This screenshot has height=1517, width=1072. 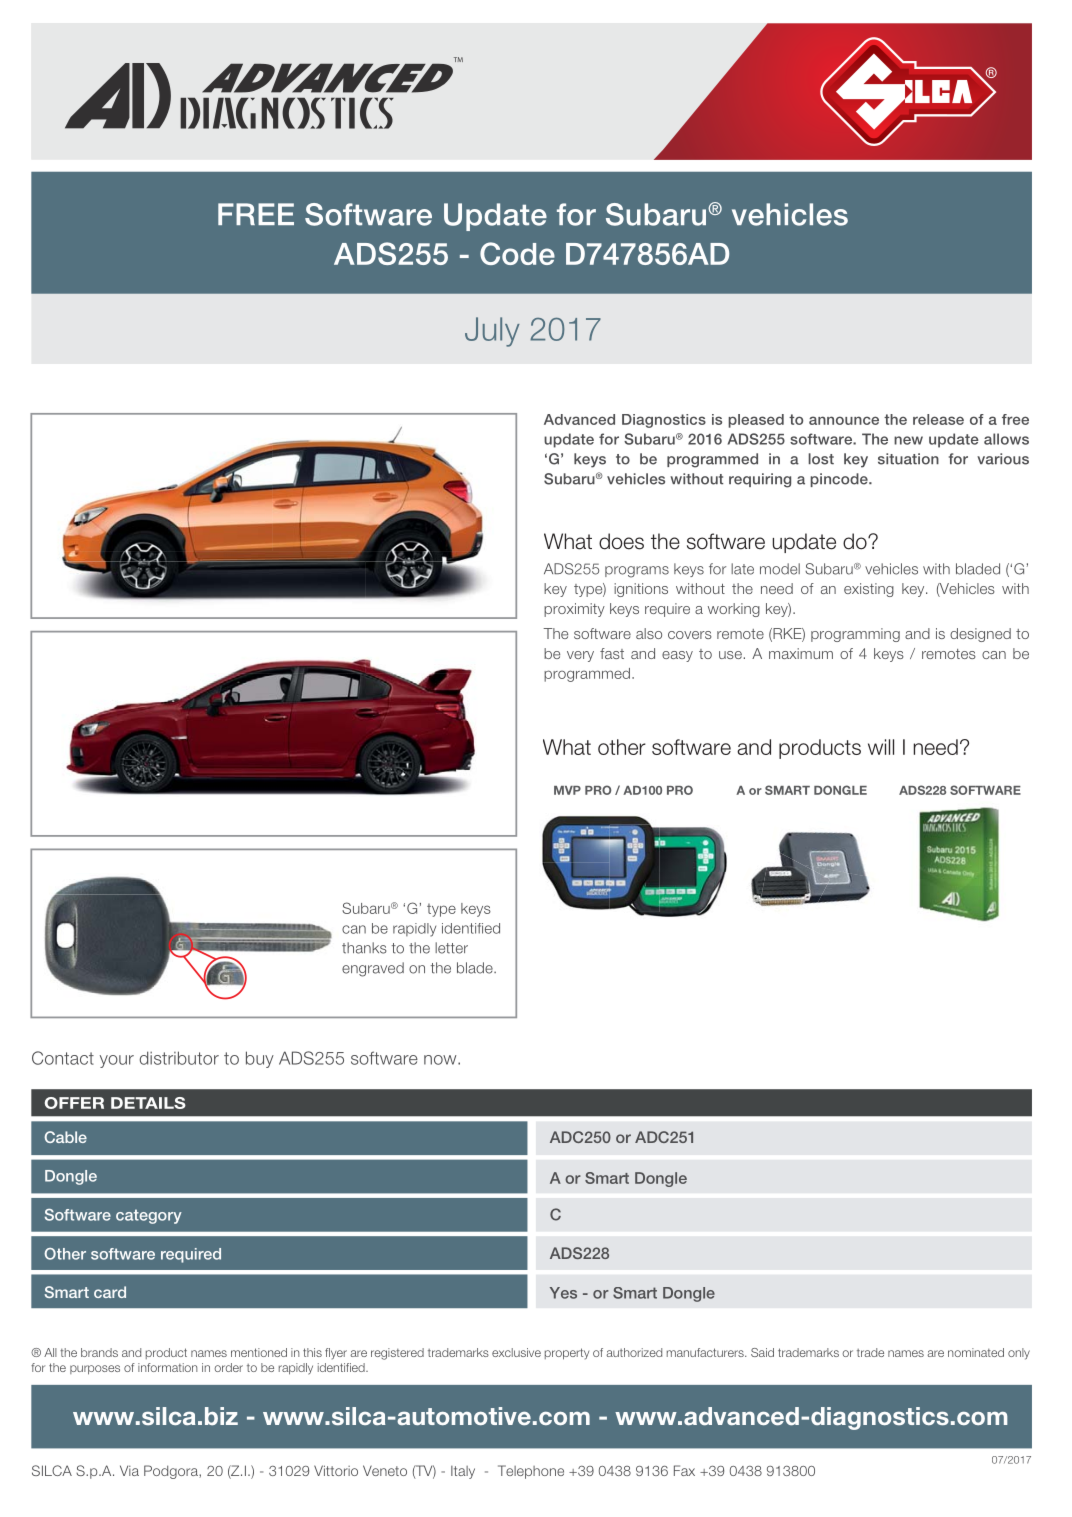 What do you see at coordinates (938, 419) in the screenshot?
I see `release` at bounding box center [938, 419].
